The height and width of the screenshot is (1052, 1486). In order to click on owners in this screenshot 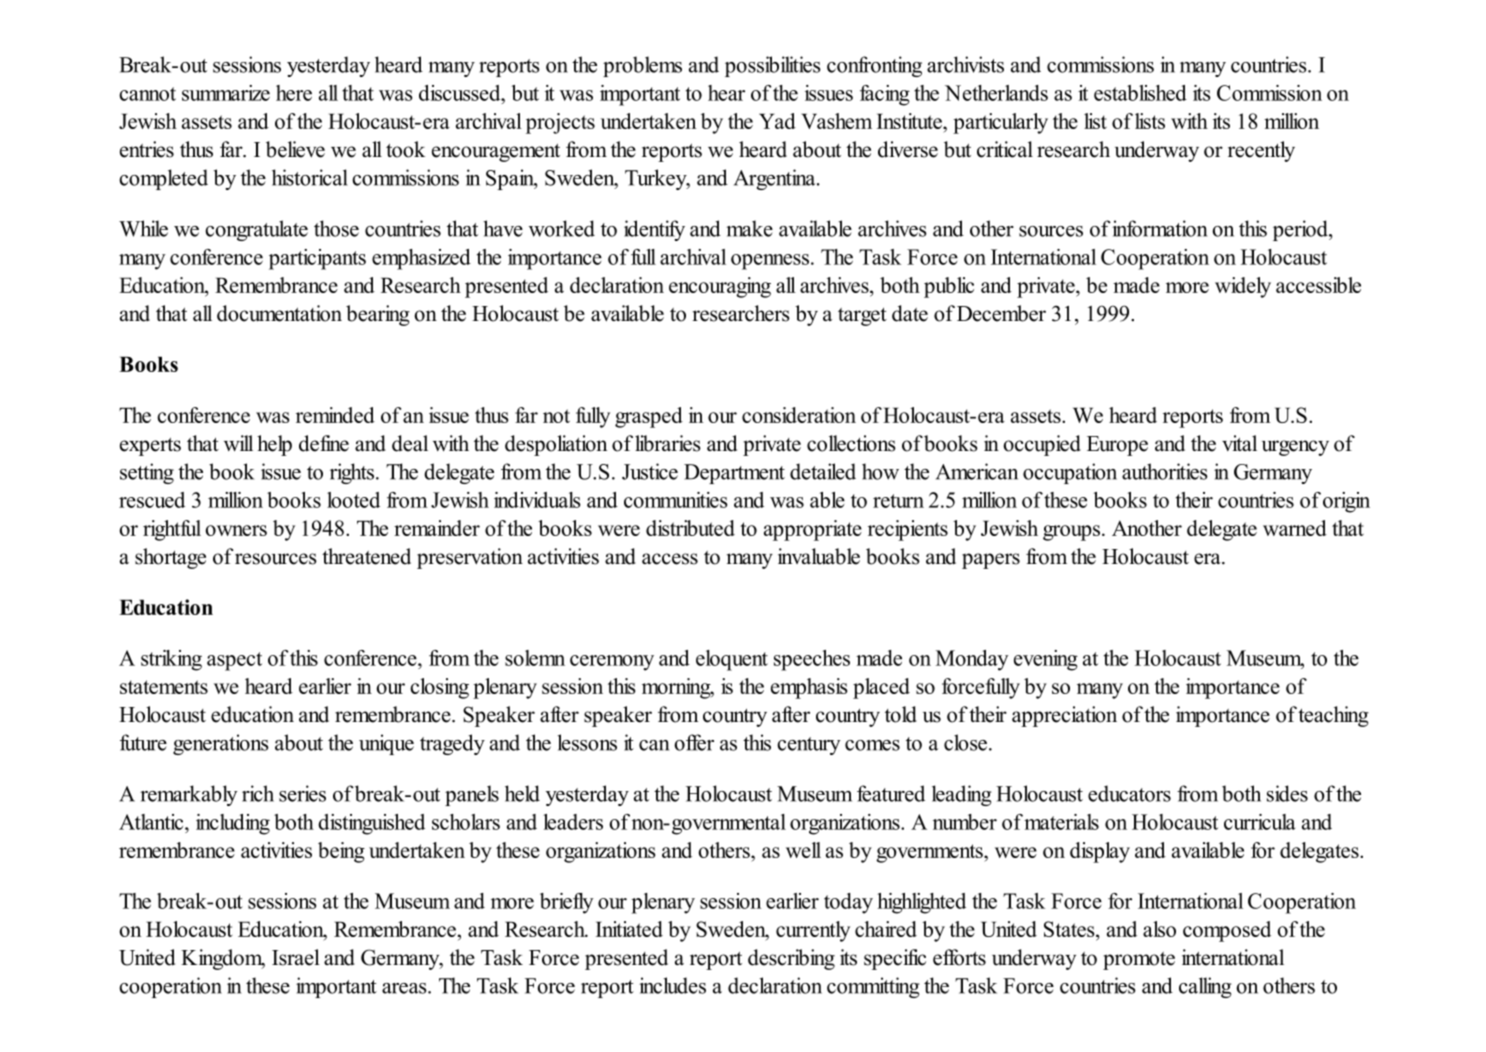, I will do `click(236, 530)`.
